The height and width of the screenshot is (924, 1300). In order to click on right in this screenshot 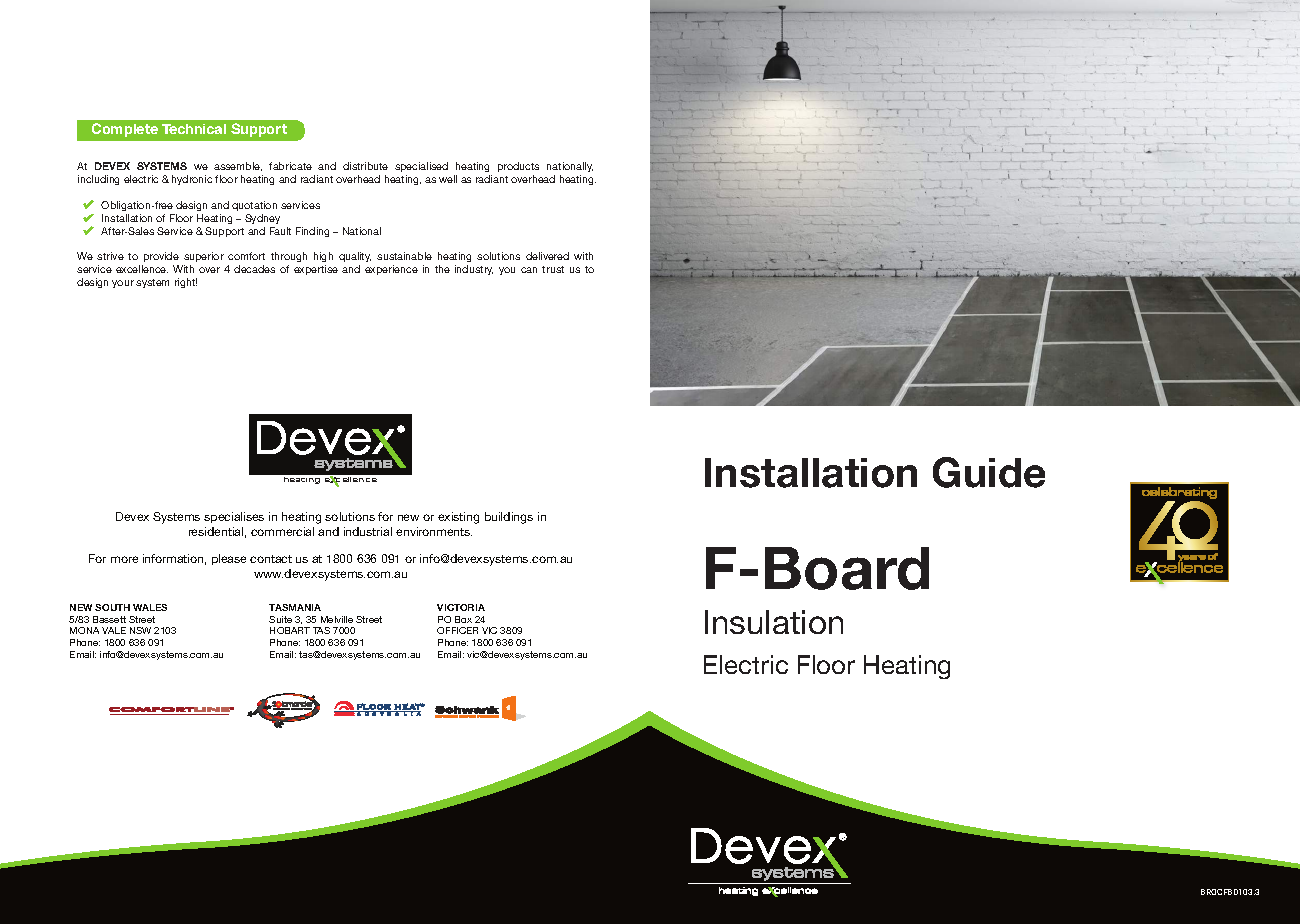, I will do `click(186, 283)`.
